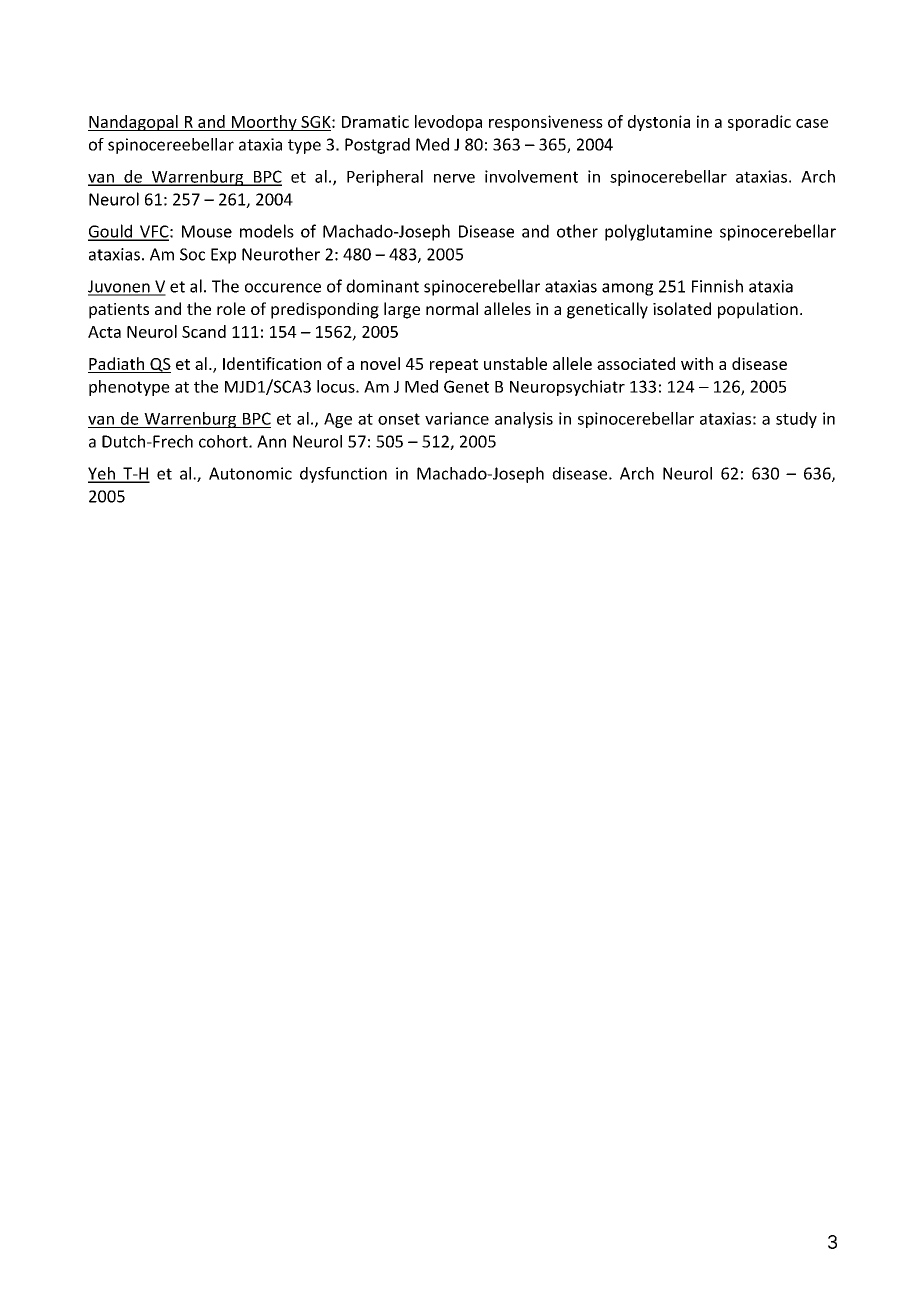 This screenshot has width=924, height=1308. I want to click on dysfunction, so click(343, 475).
